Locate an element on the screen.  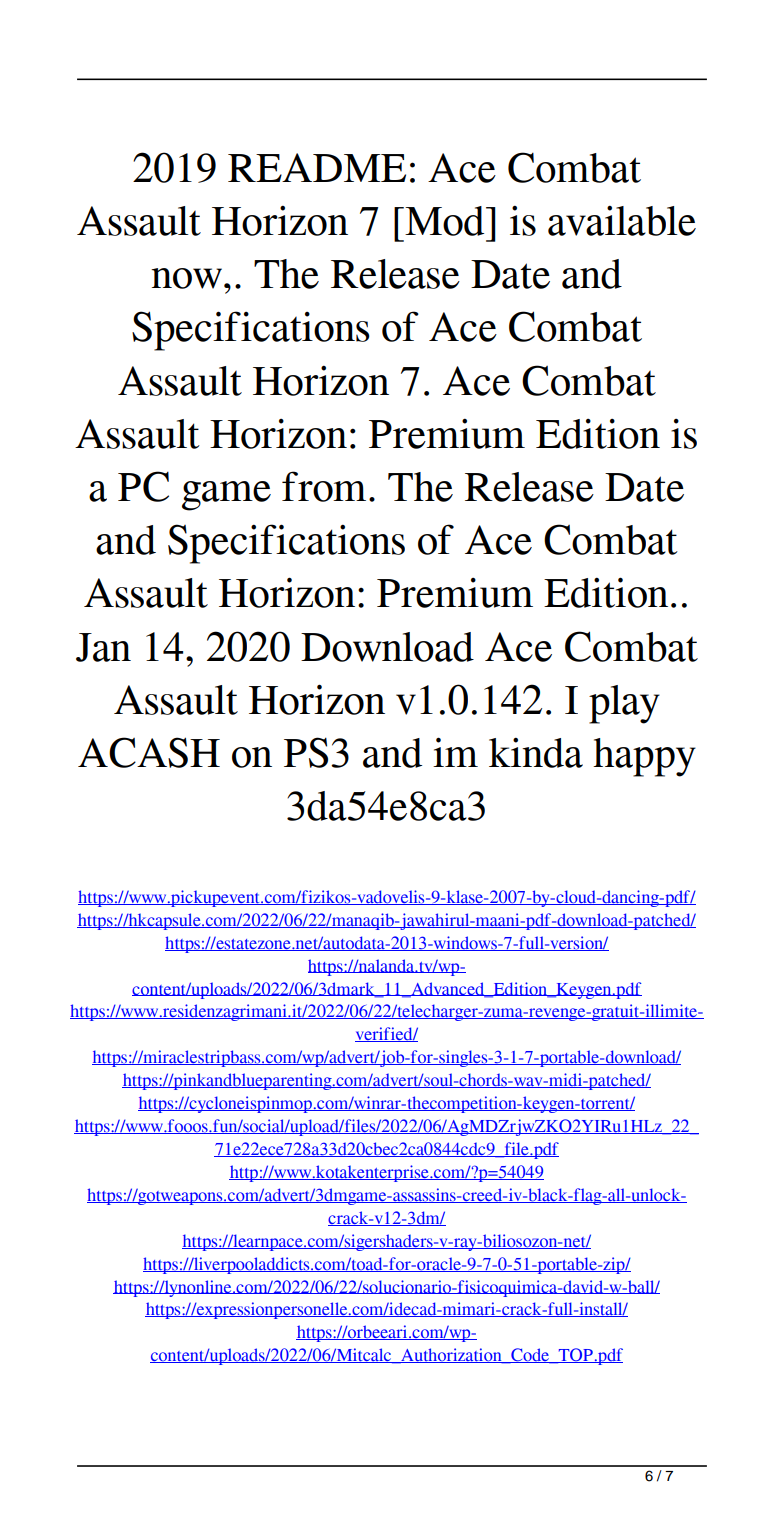
Mod is located at coordinates (445, 221).
